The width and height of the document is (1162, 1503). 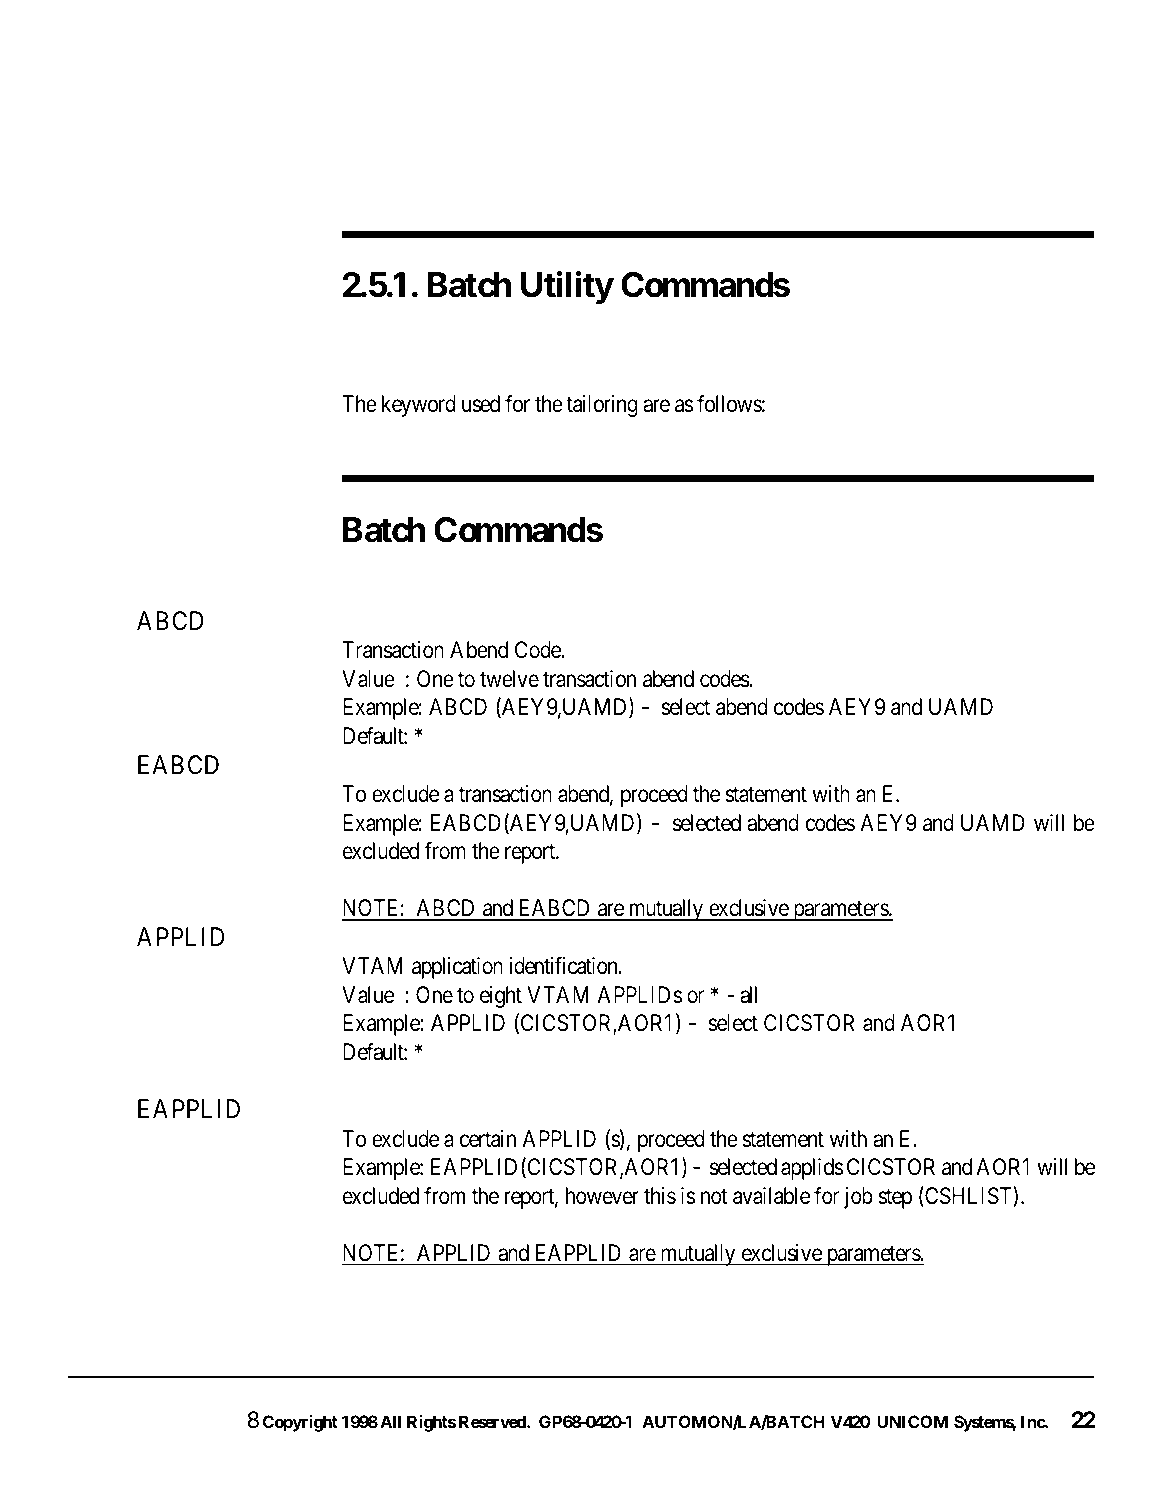 What do you see at coordinates (501, 997) in the document?
I see `eight` at bounding box center [501, 997].
